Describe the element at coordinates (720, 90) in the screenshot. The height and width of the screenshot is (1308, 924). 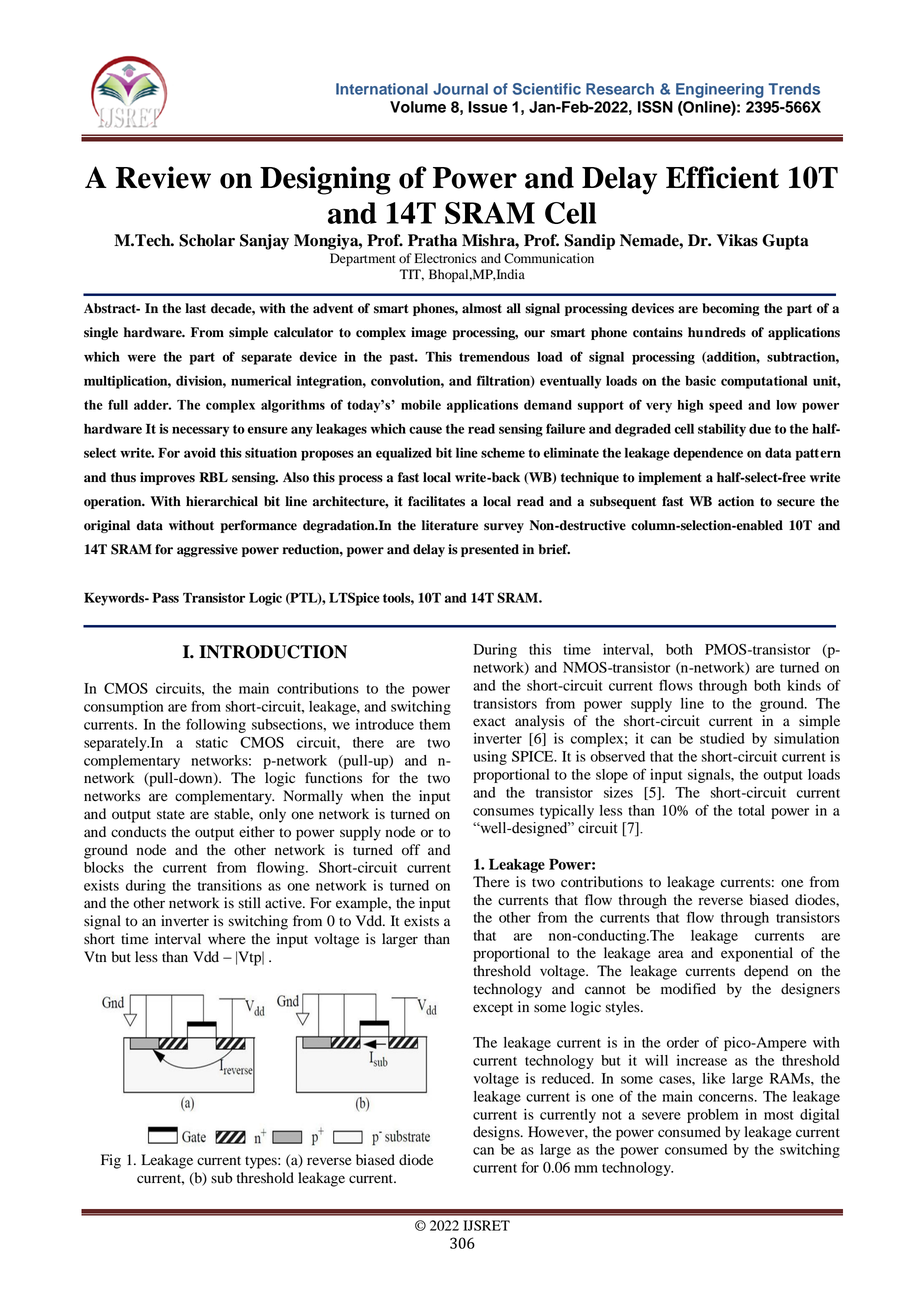
I see `Engineering` at that location.
